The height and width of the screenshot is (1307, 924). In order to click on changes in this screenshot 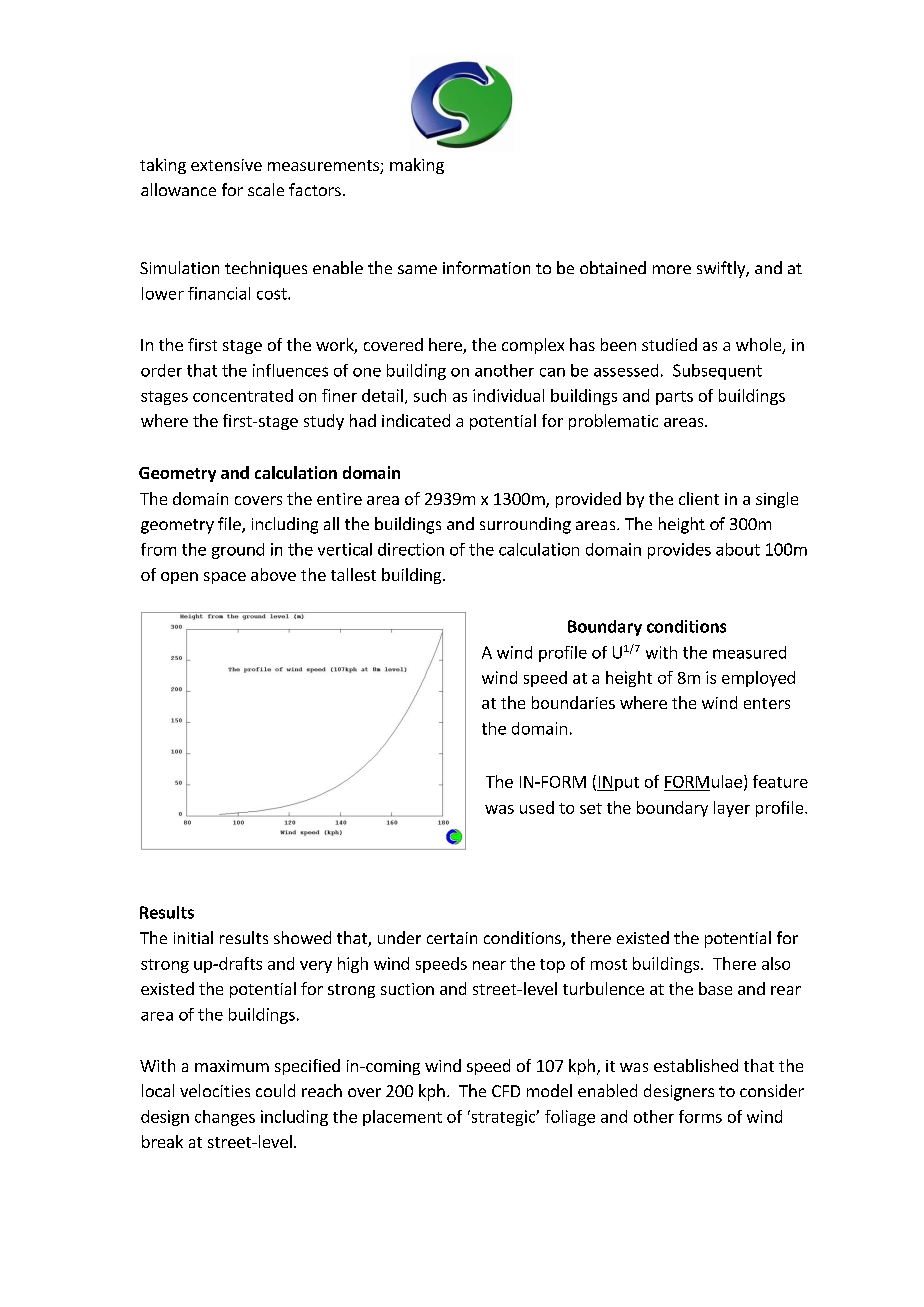, I will do `click(225, 1118)`.
